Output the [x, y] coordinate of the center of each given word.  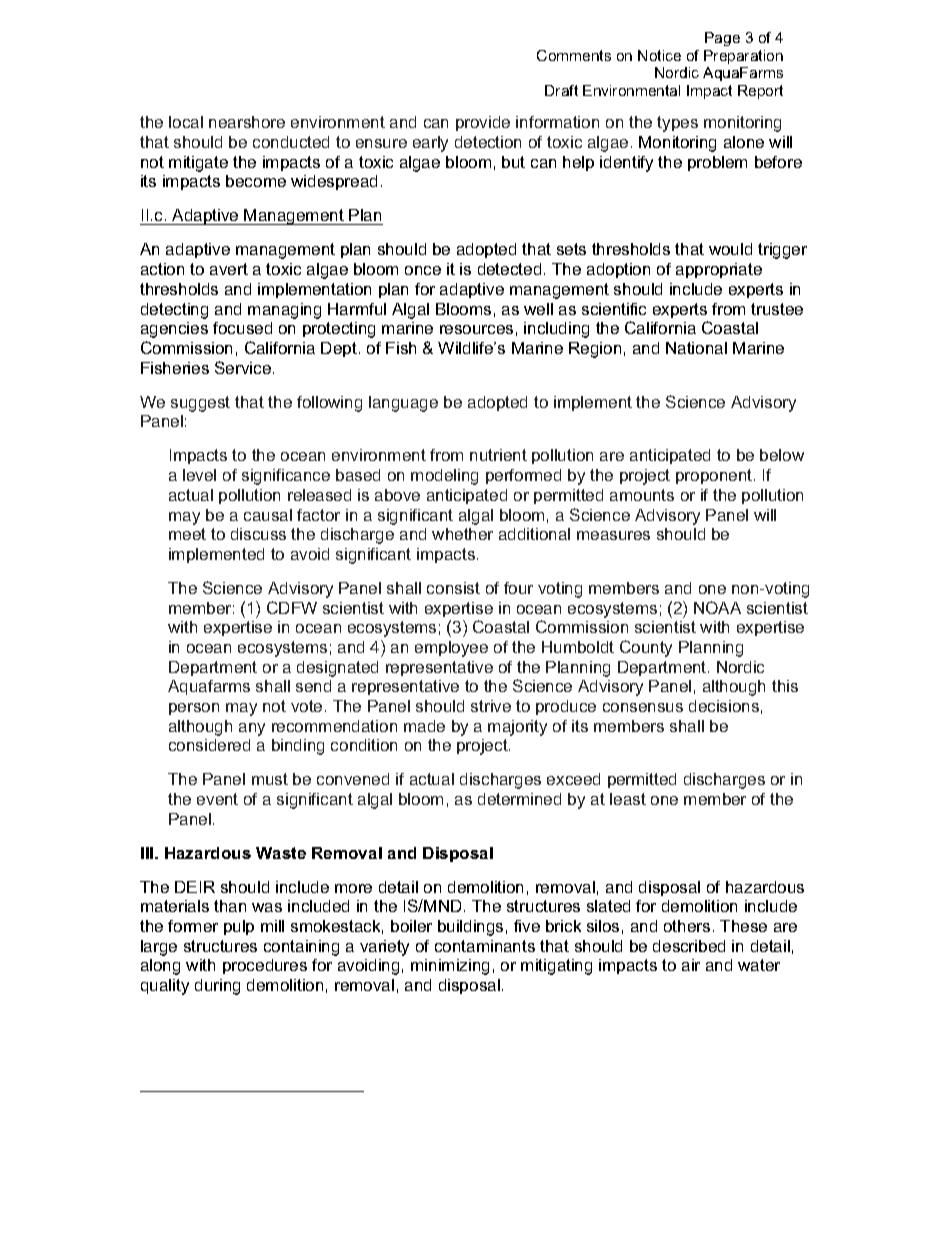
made [424, 726]
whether [462, 534]
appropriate [719, 270]
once [423, 270]
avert [229, 269]
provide [483, 123]
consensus [643, 707]
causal [268, 515]
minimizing [450, 967]
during [217, 987]
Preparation [743, 57]
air [691, 965]
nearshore [247, 122]
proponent [715, 476]
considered [209, 745]
